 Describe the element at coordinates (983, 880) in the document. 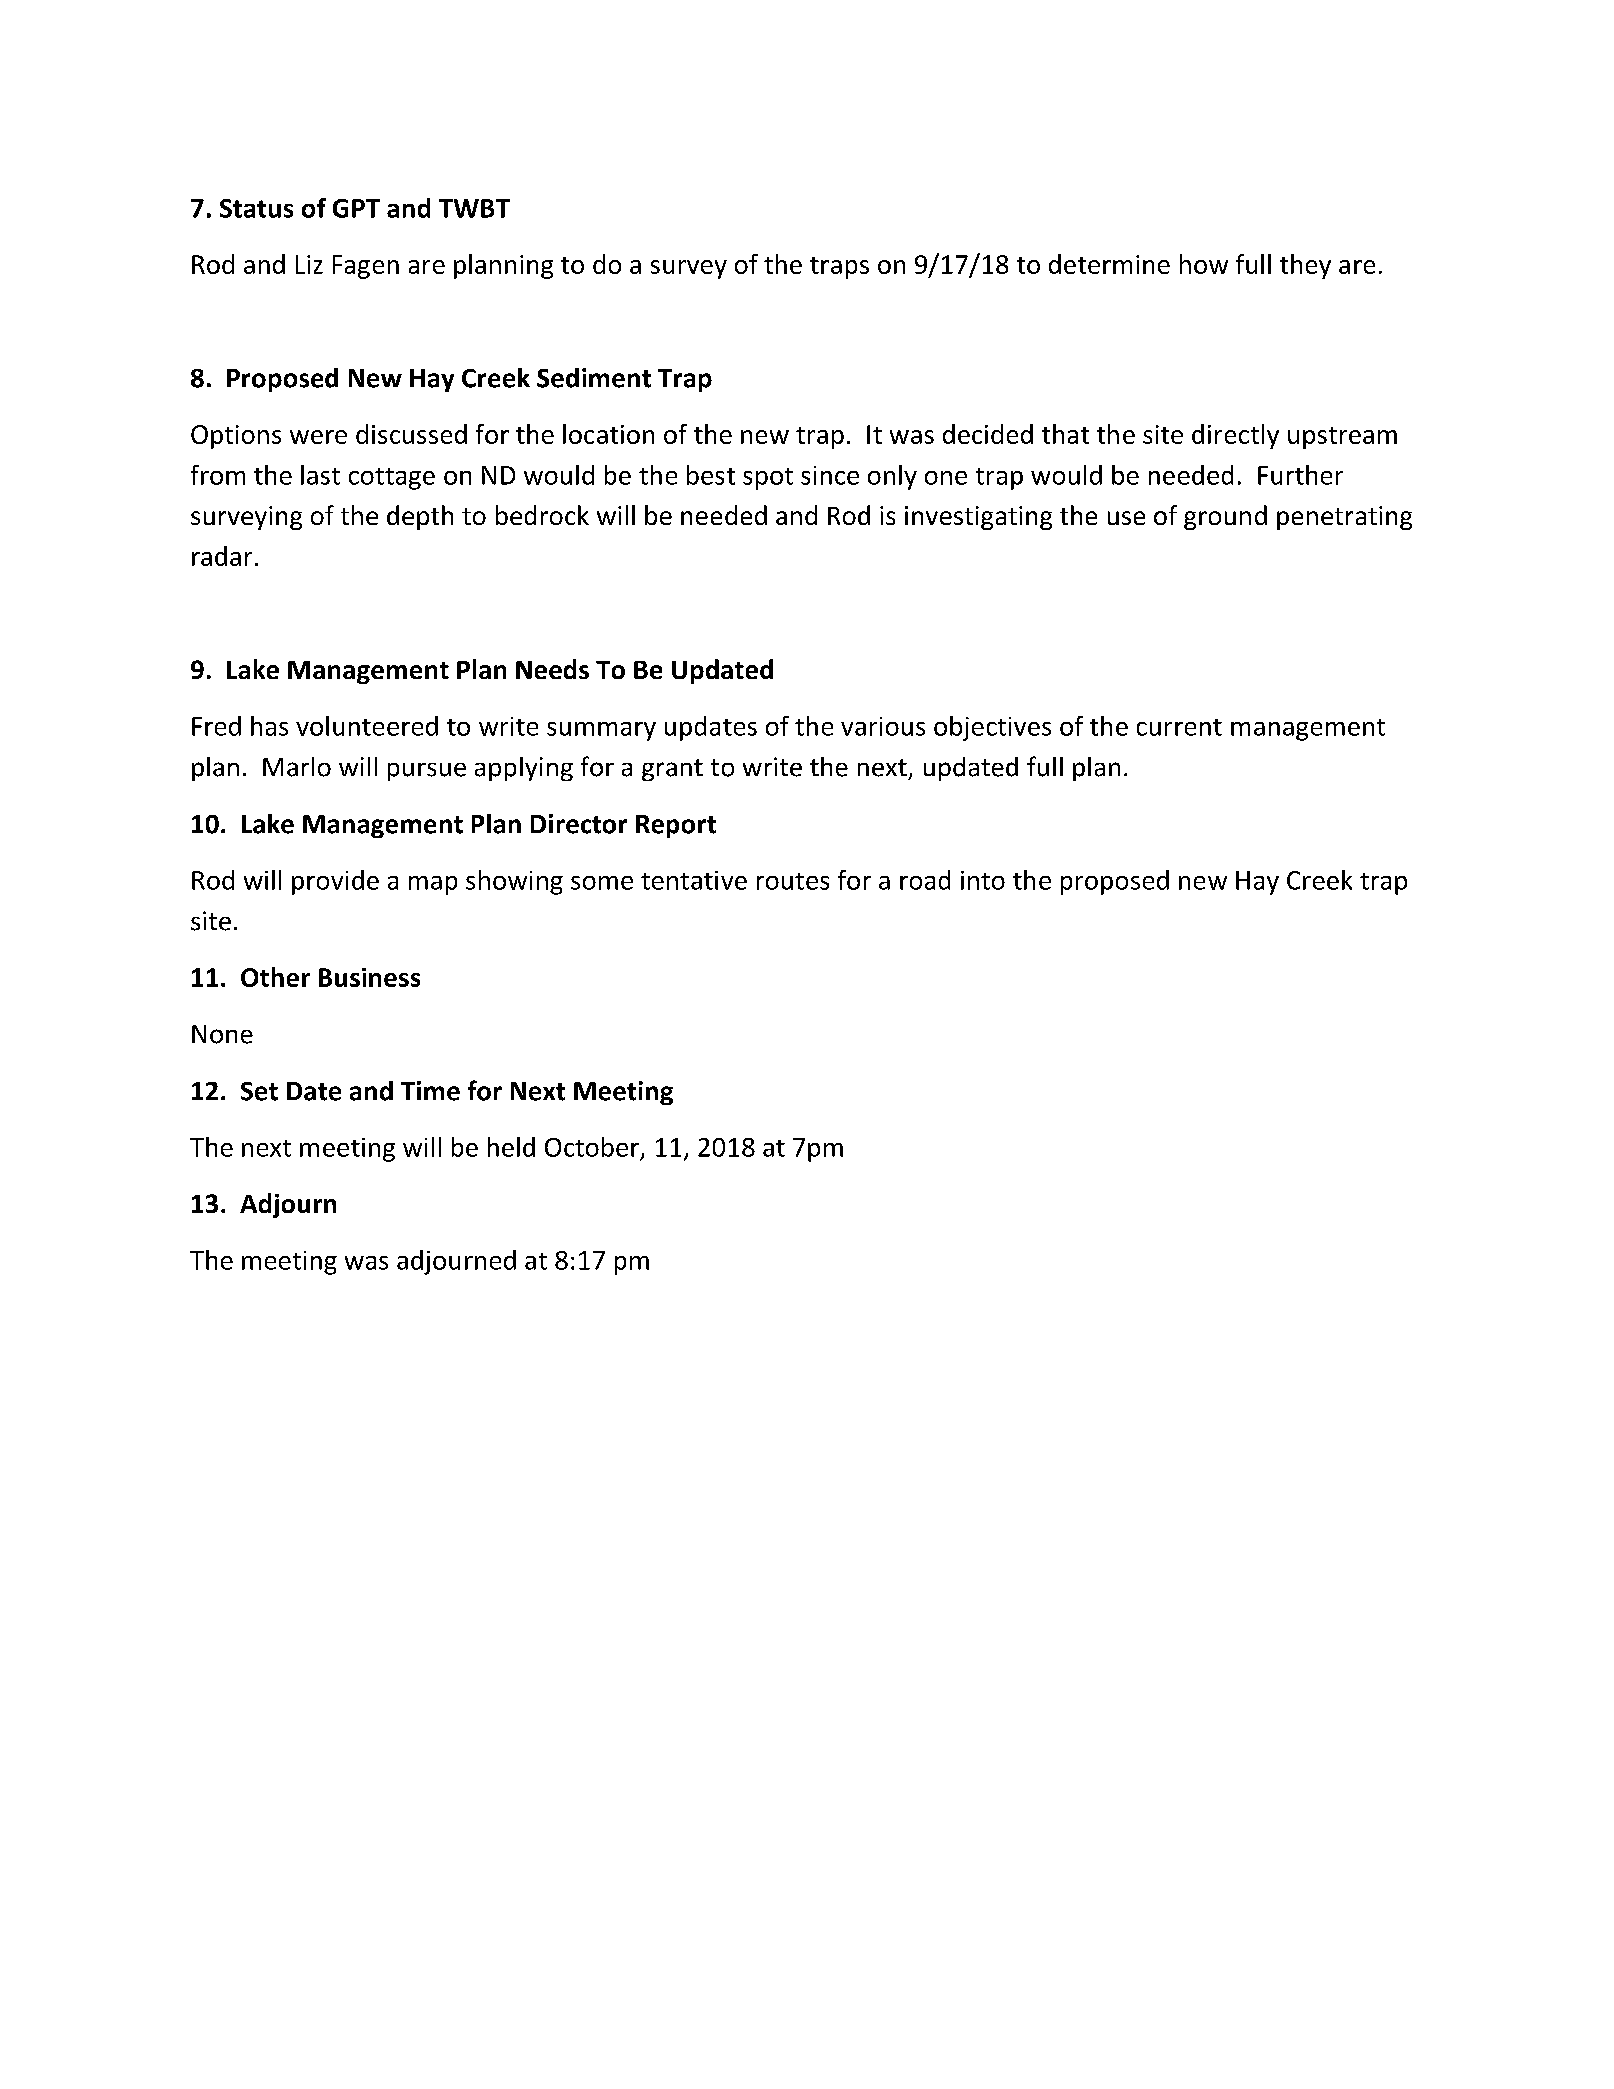

I see `into` at that location.
